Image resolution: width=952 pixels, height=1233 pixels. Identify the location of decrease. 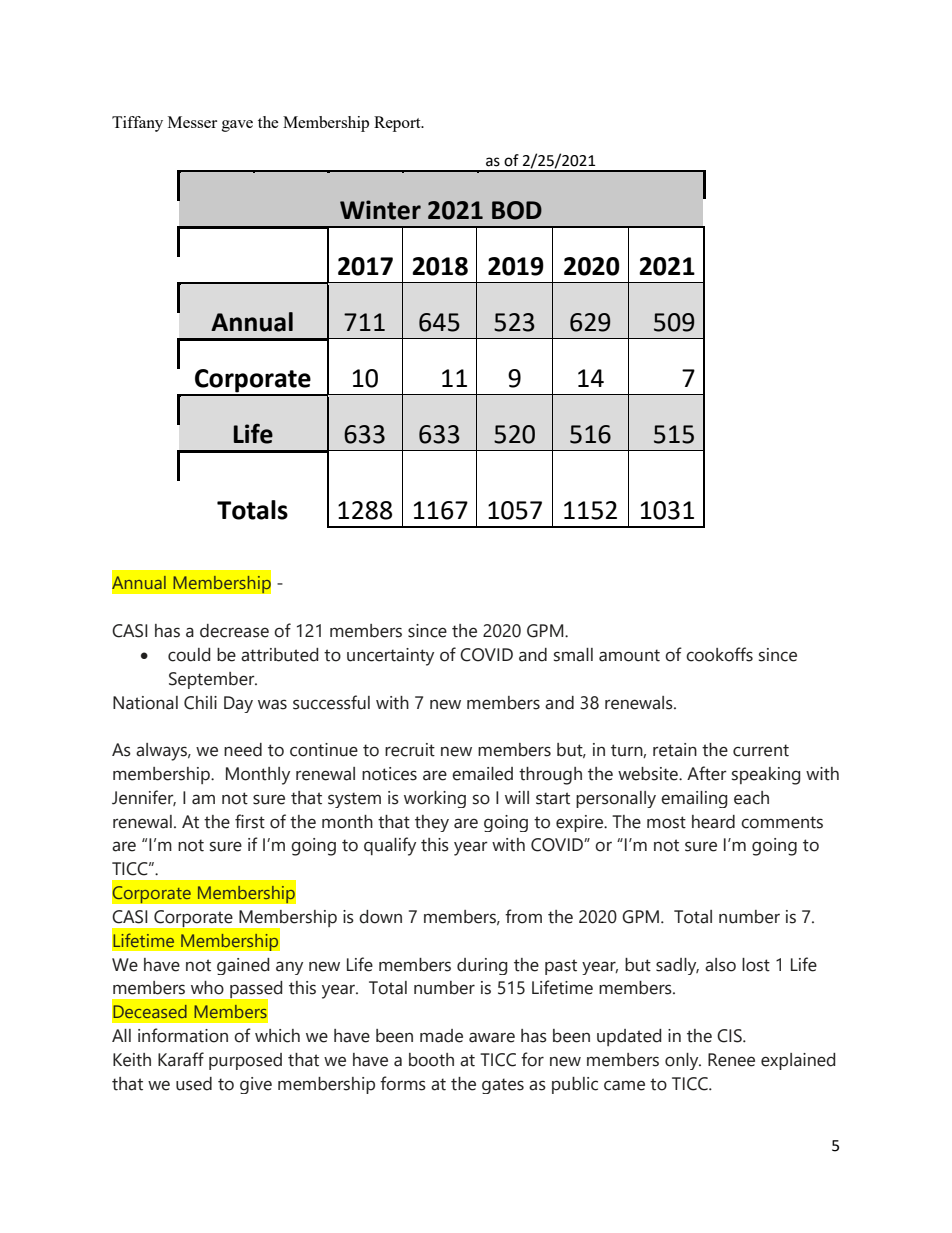
(234, 631).
